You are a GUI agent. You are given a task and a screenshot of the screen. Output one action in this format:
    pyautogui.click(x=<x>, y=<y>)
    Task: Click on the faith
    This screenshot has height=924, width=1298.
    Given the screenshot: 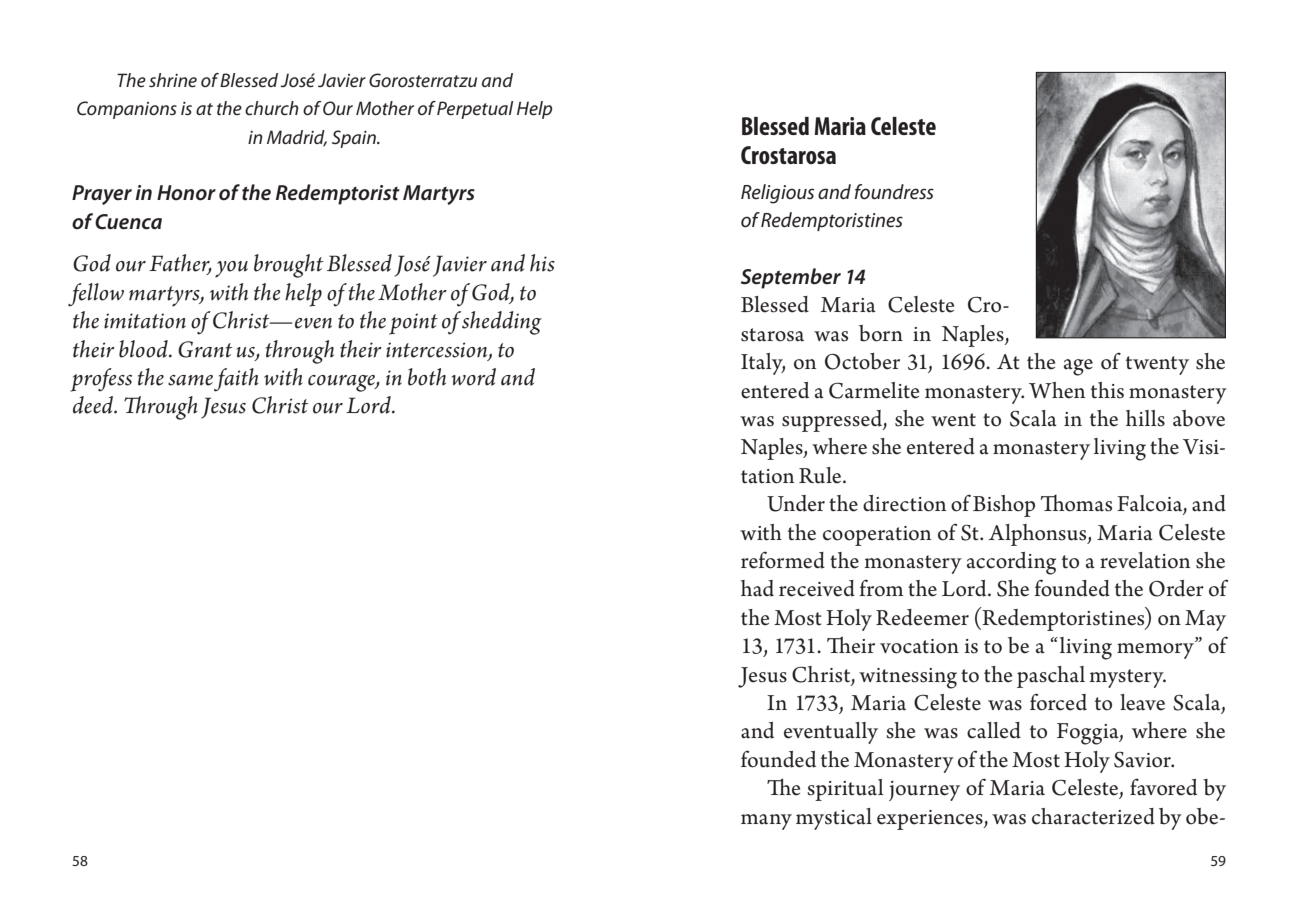 What is the action you would take?
    pyautogui.click(x=236, y=380)
